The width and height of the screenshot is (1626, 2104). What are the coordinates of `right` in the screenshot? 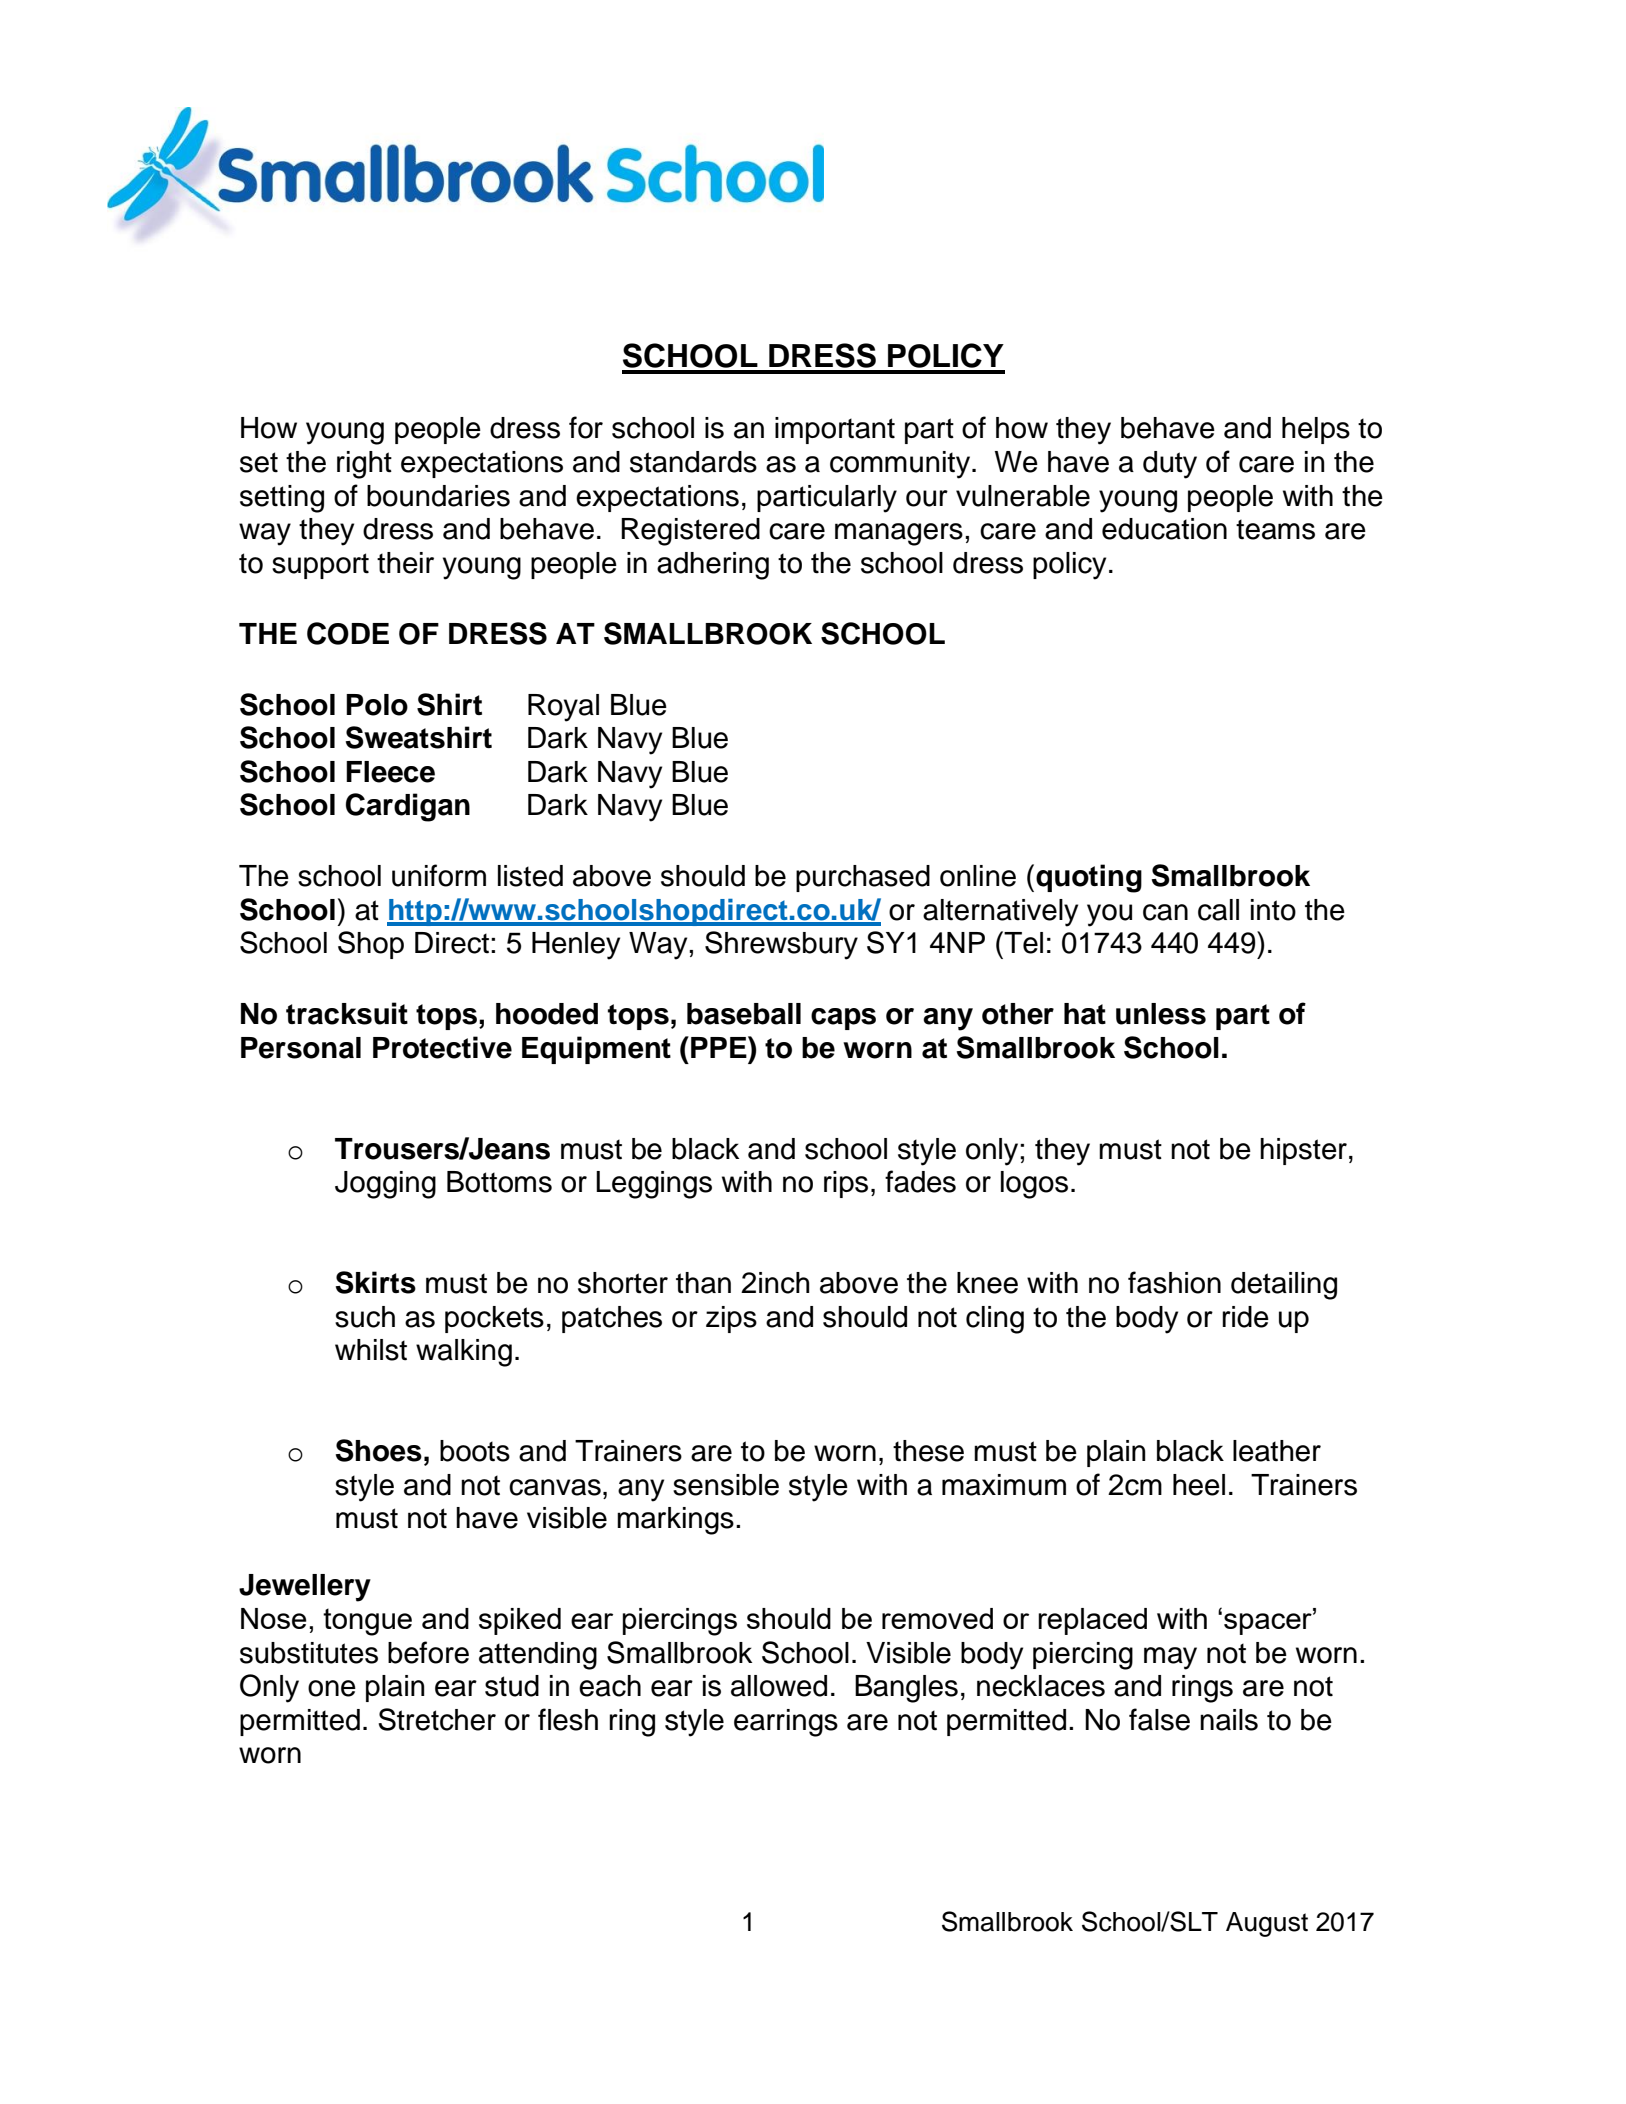 It's located at (364, 465).
